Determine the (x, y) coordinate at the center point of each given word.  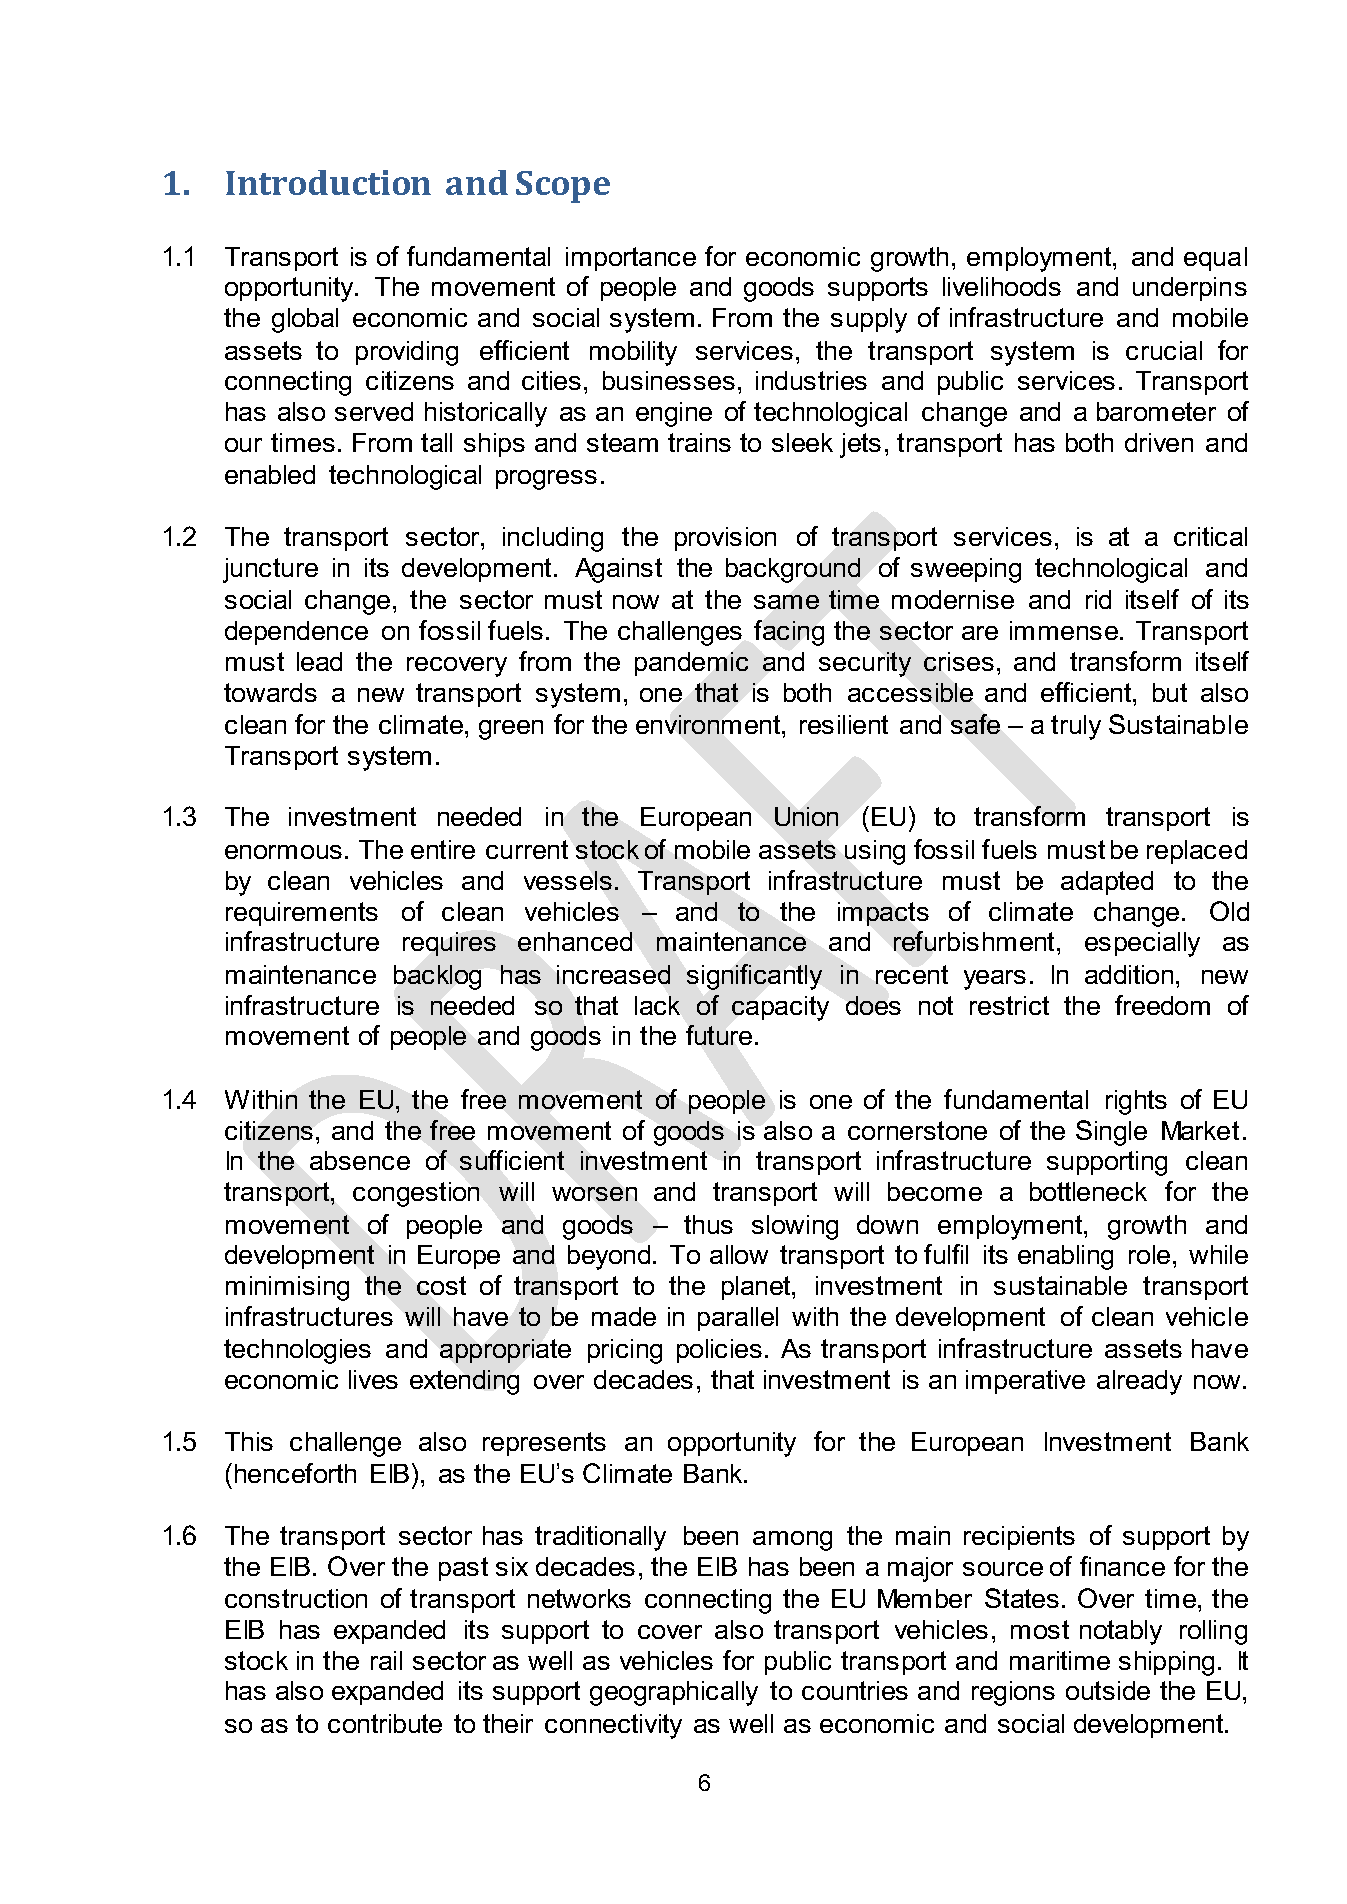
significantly (754, 977)
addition (1129, 974)
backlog (437, 977)
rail (386, 1660)
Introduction (328, 182)
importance (631, 259)
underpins (1190, 289)
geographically (674, 1693)
